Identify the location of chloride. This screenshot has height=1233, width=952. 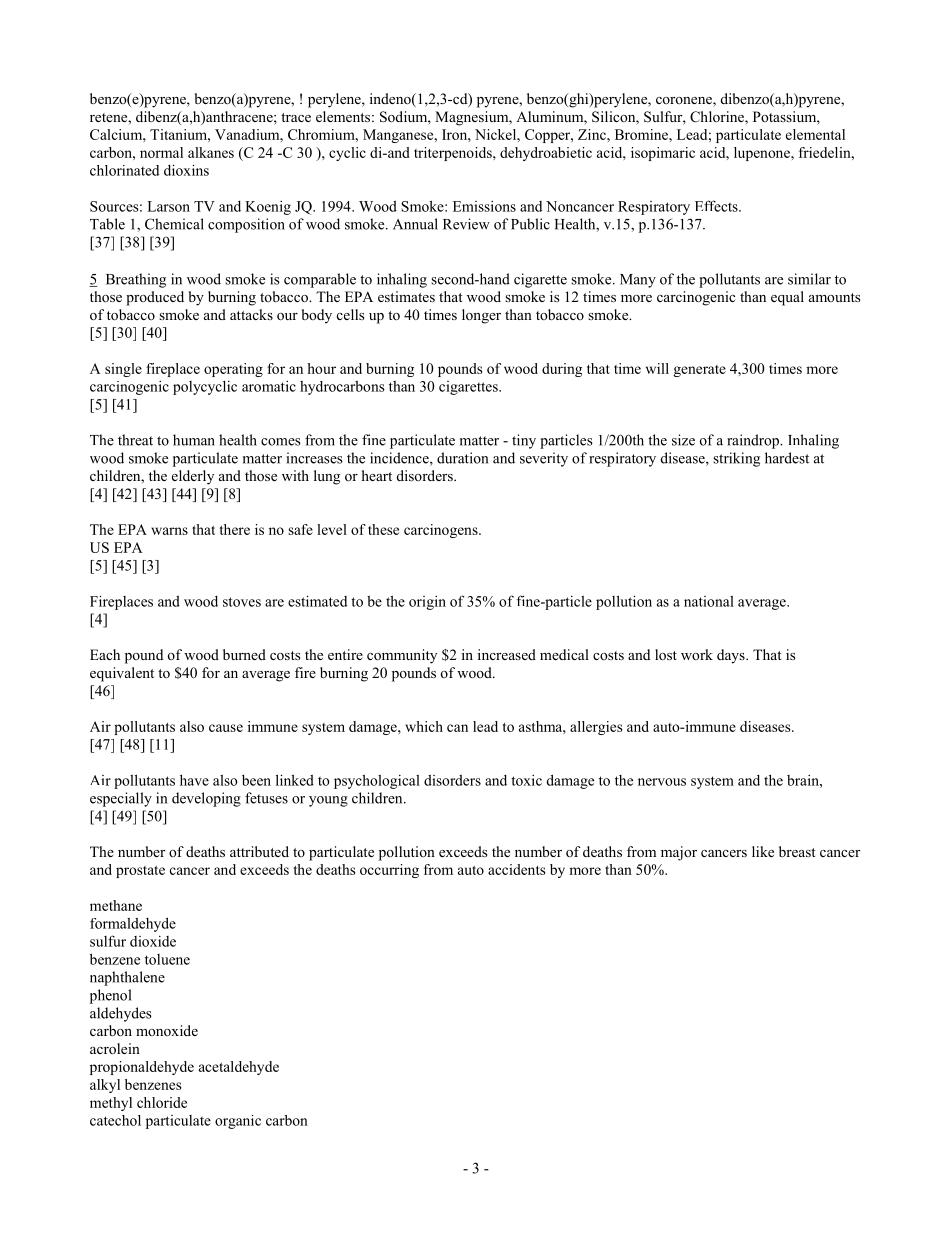
(162, 1102).
